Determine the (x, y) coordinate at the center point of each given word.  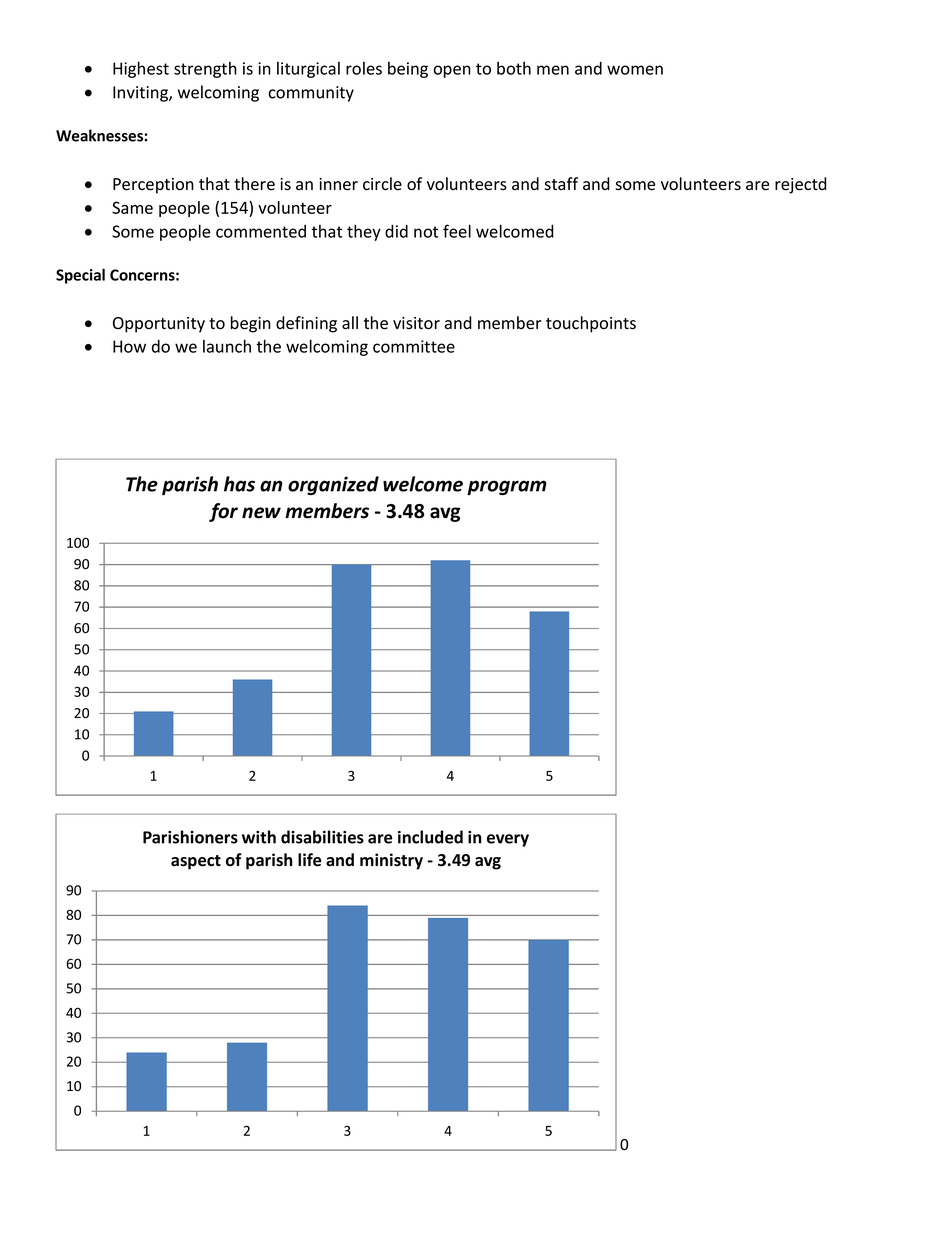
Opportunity (159, 325)
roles (364, 68)
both (514, 68)
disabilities (322, 837)
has (239, 484)
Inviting (141, 94)
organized (333, 485)
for (223, 512)
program (507, 487)
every (508, 840)
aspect (196, 862)
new (261, 513)
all (350, 323)
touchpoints (591, 324)
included (430, 837)
